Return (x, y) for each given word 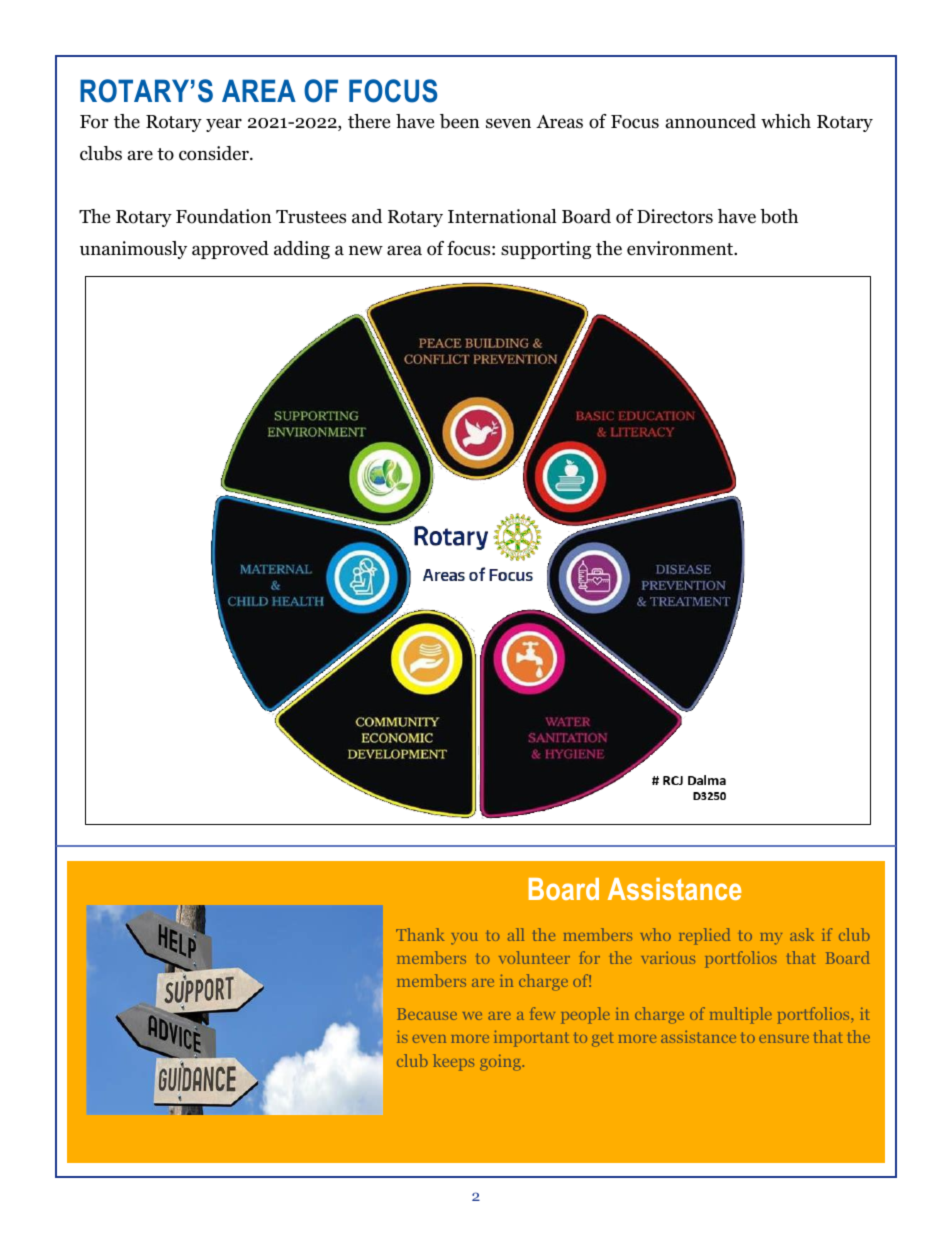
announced (711, 121)
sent (618, 423)
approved (230, 250)
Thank (420, 934)
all (516, 934)
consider (215, 153)
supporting (546, 250)
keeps (453, 1062)
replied (704, 936)
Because (427, 1014)
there (369, 121)
